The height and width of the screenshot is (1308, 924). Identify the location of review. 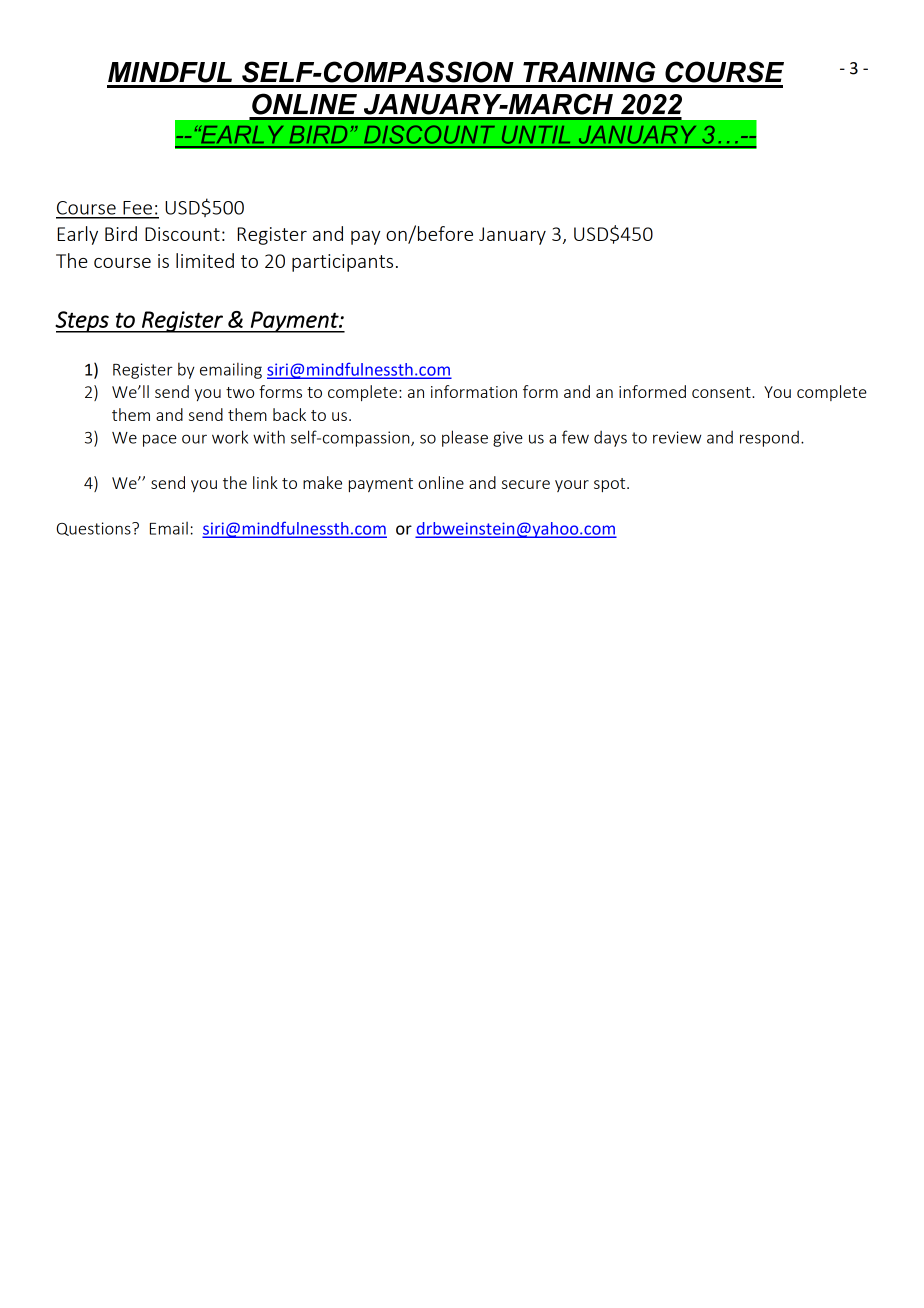
(677, 437).
